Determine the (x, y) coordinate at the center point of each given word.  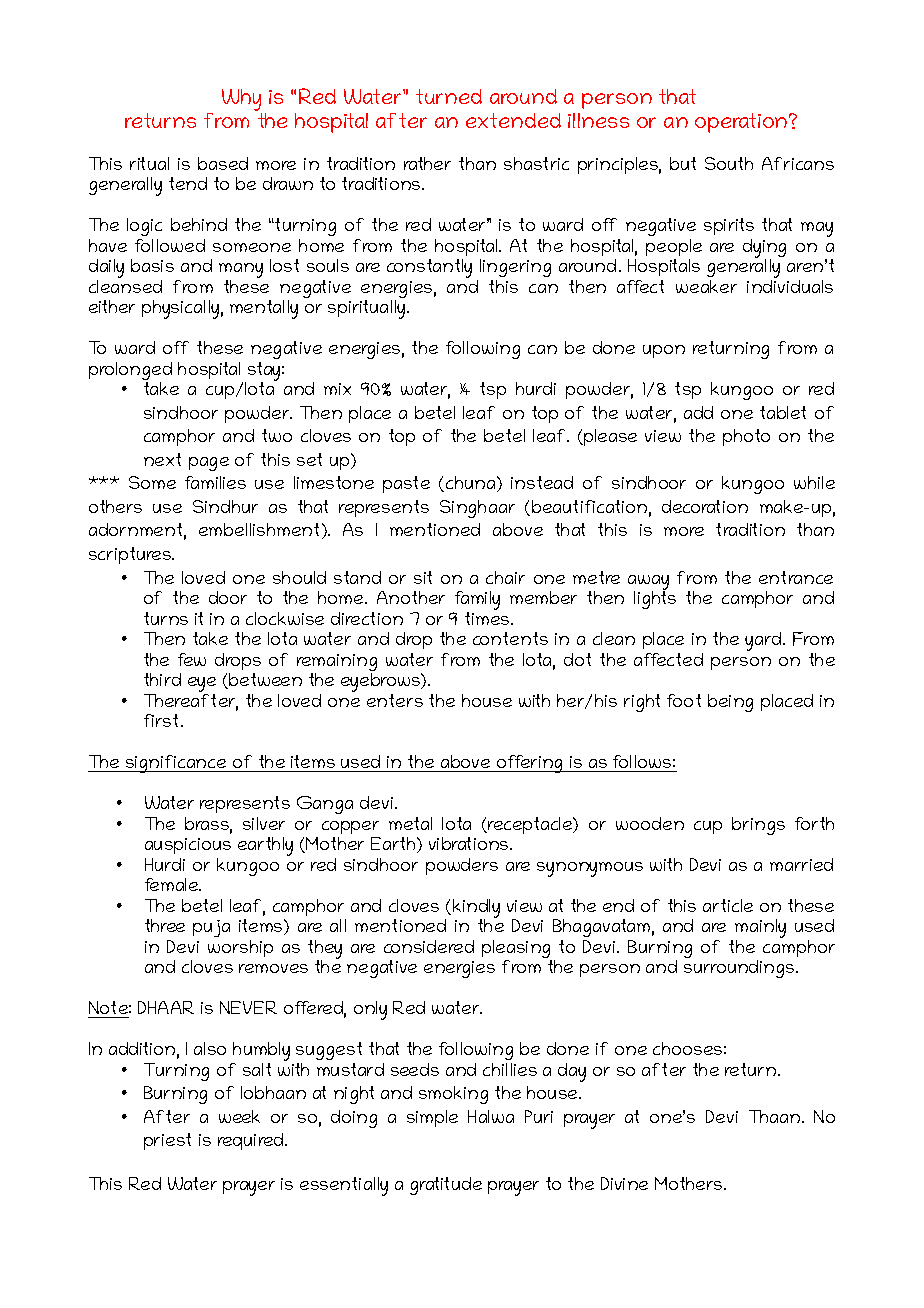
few (192, 659)
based (223, 163)
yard (764, 641)
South (729, 163)
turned (449, 96)
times (488, 617)
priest (167, 1141)
